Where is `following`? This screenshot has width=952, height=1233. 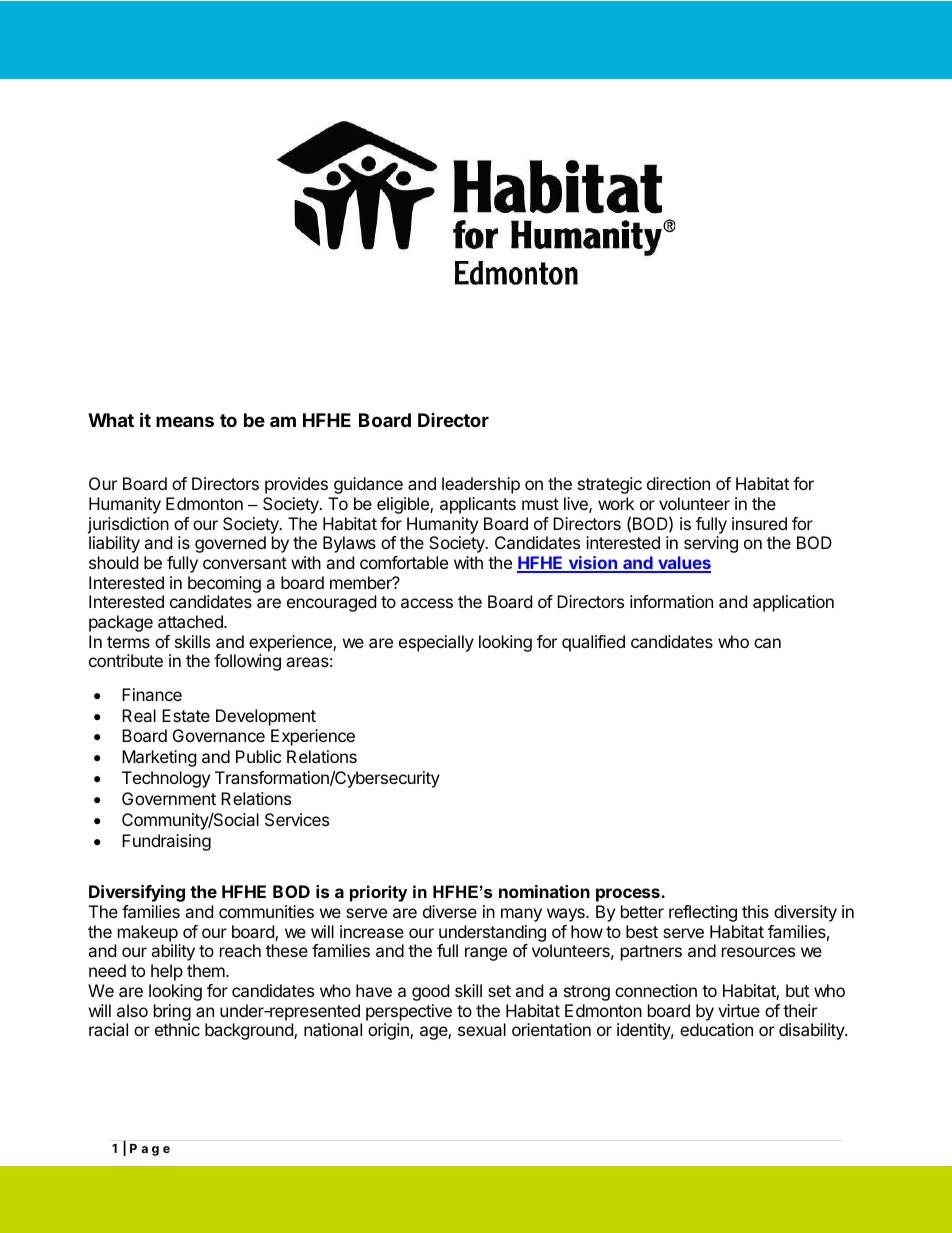
following is located at coordinates (247, 662).
